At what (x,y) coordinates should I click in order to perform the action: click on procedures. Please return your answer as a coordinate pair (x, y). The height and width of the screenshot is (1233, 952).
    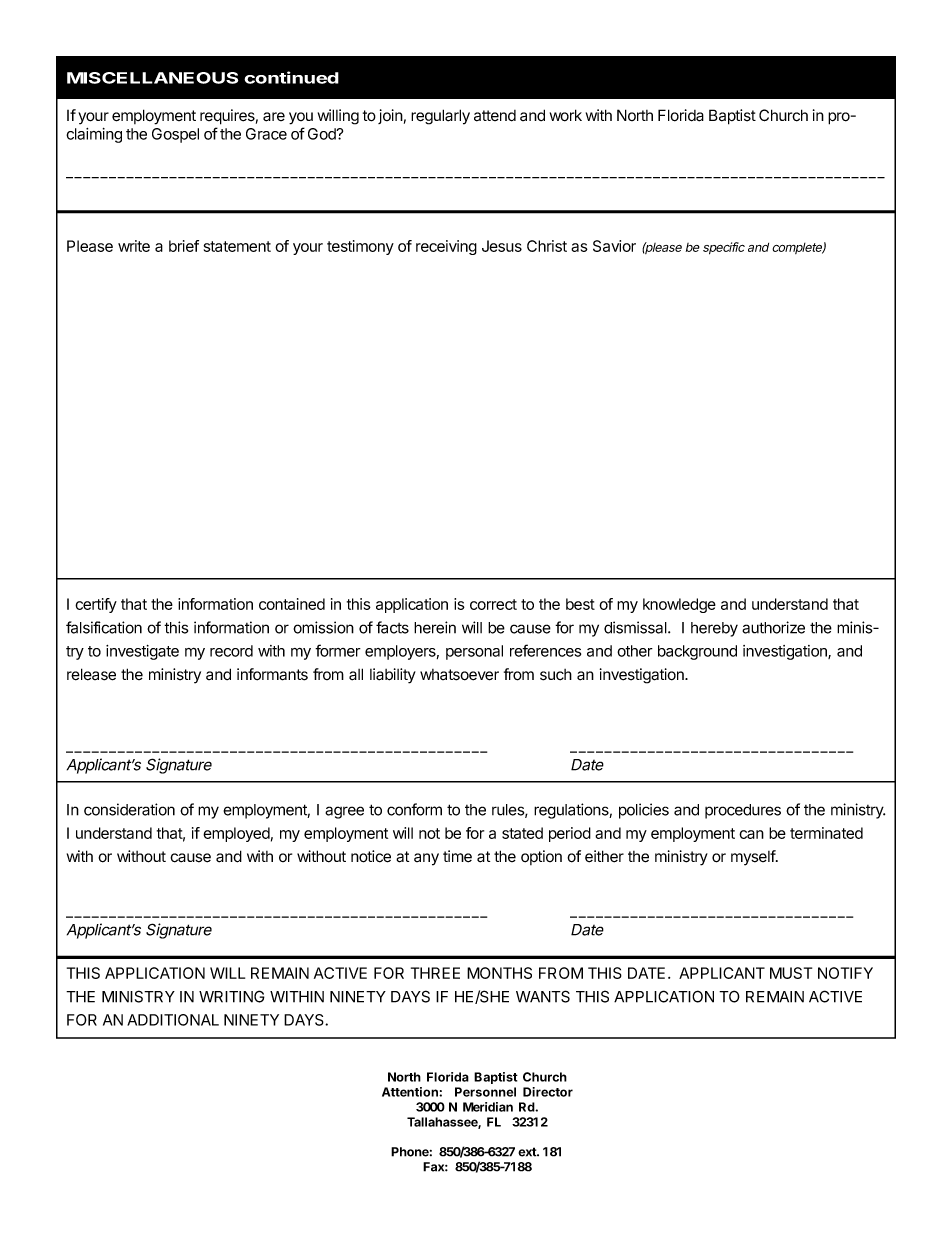
    Looking at the image, I should click on (743, 811).
